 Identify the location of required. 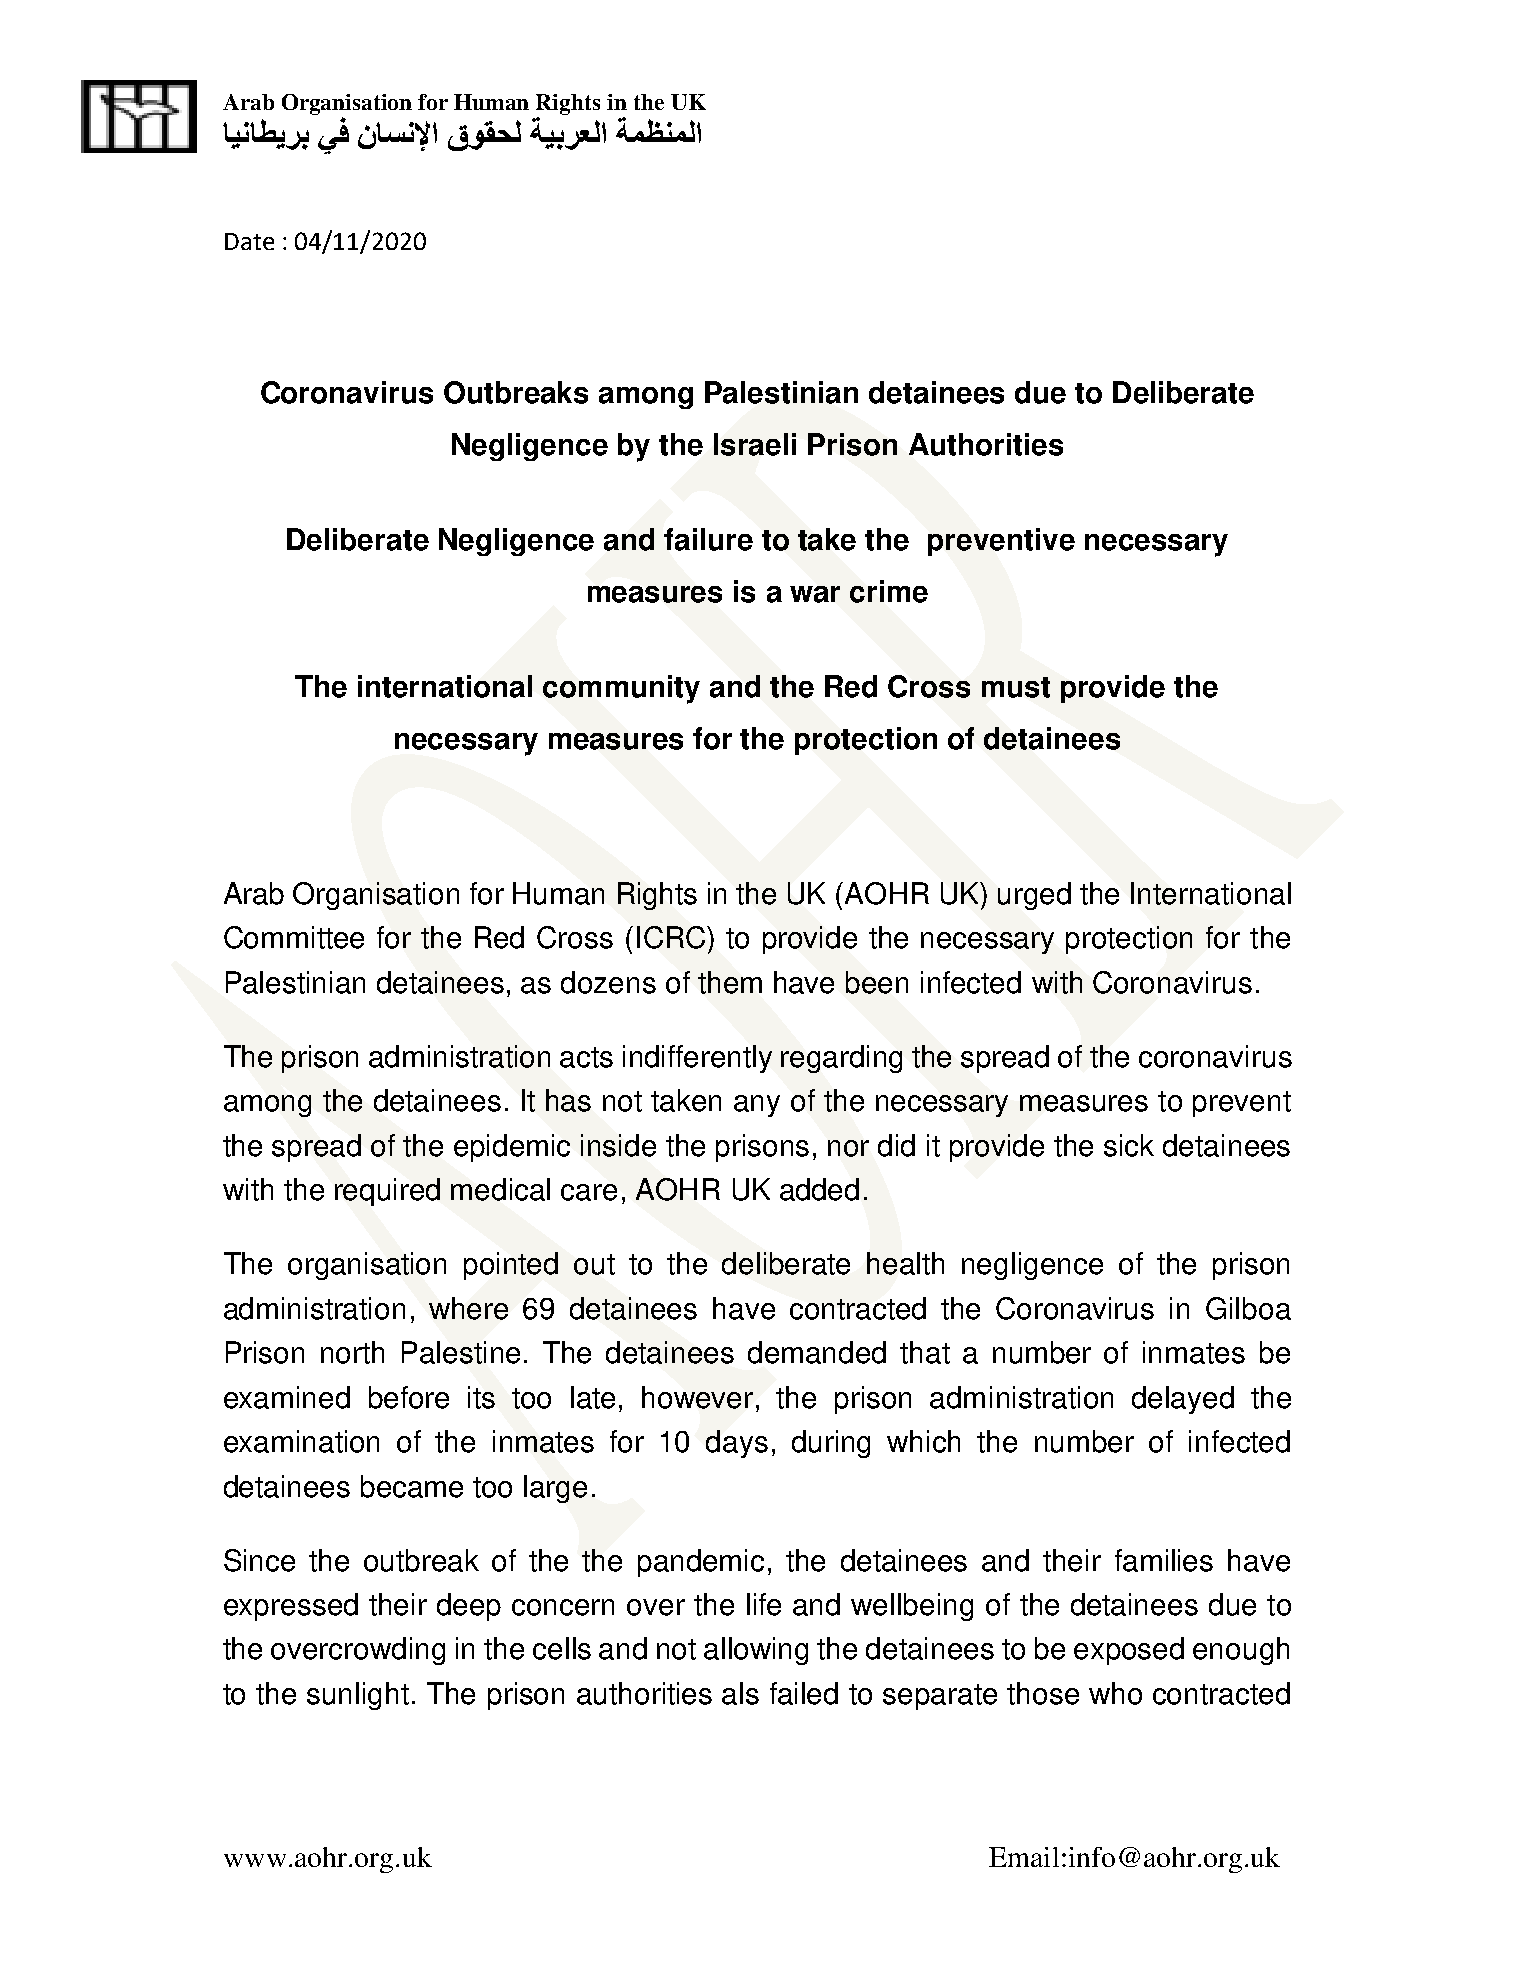
(387, 1192).
